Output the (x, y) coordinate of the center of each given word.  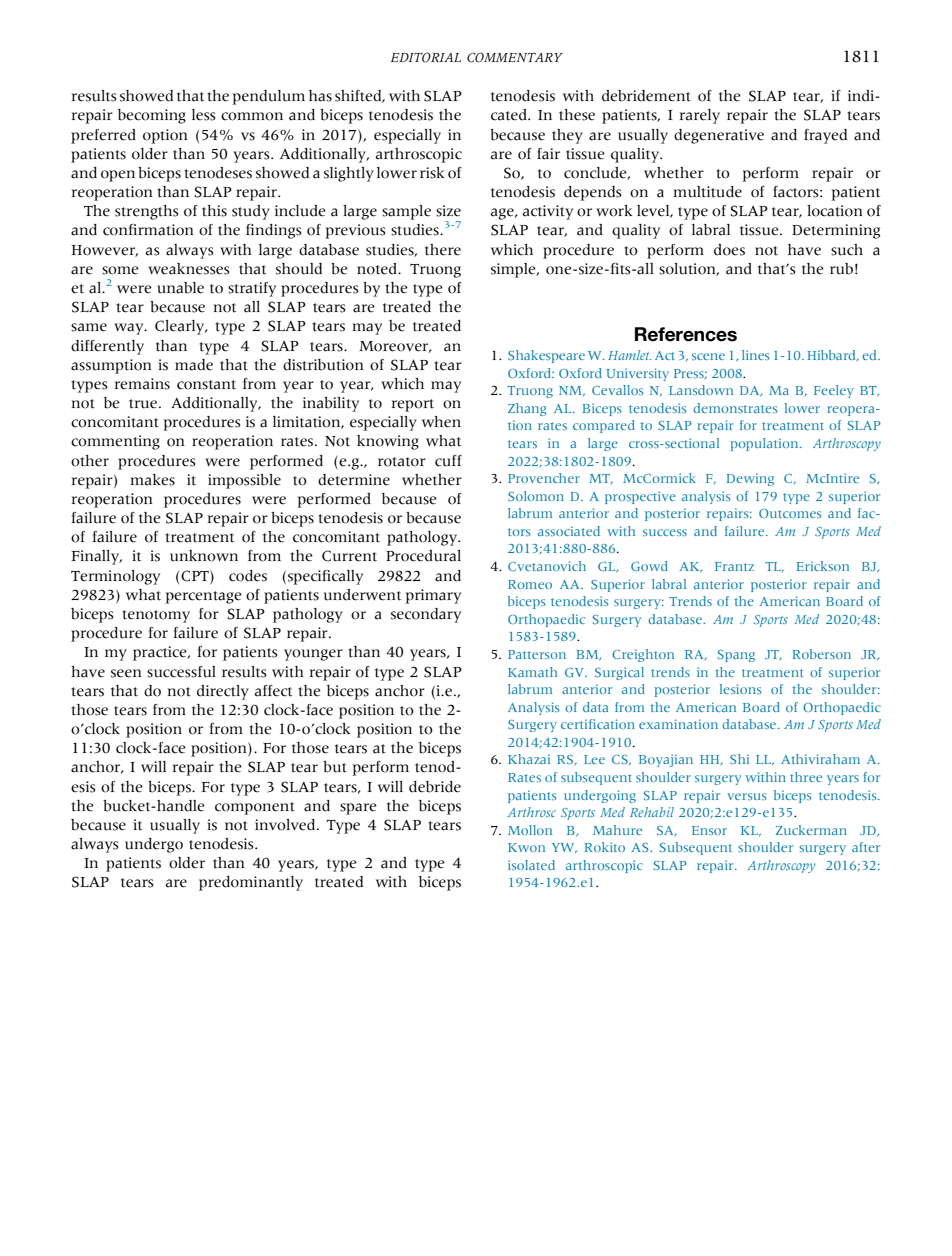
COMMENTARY (515, 57)
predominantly (251, 883)
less (204, 115)
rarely (700, 116)
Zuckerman (811, 830)
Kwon (526, 847)
